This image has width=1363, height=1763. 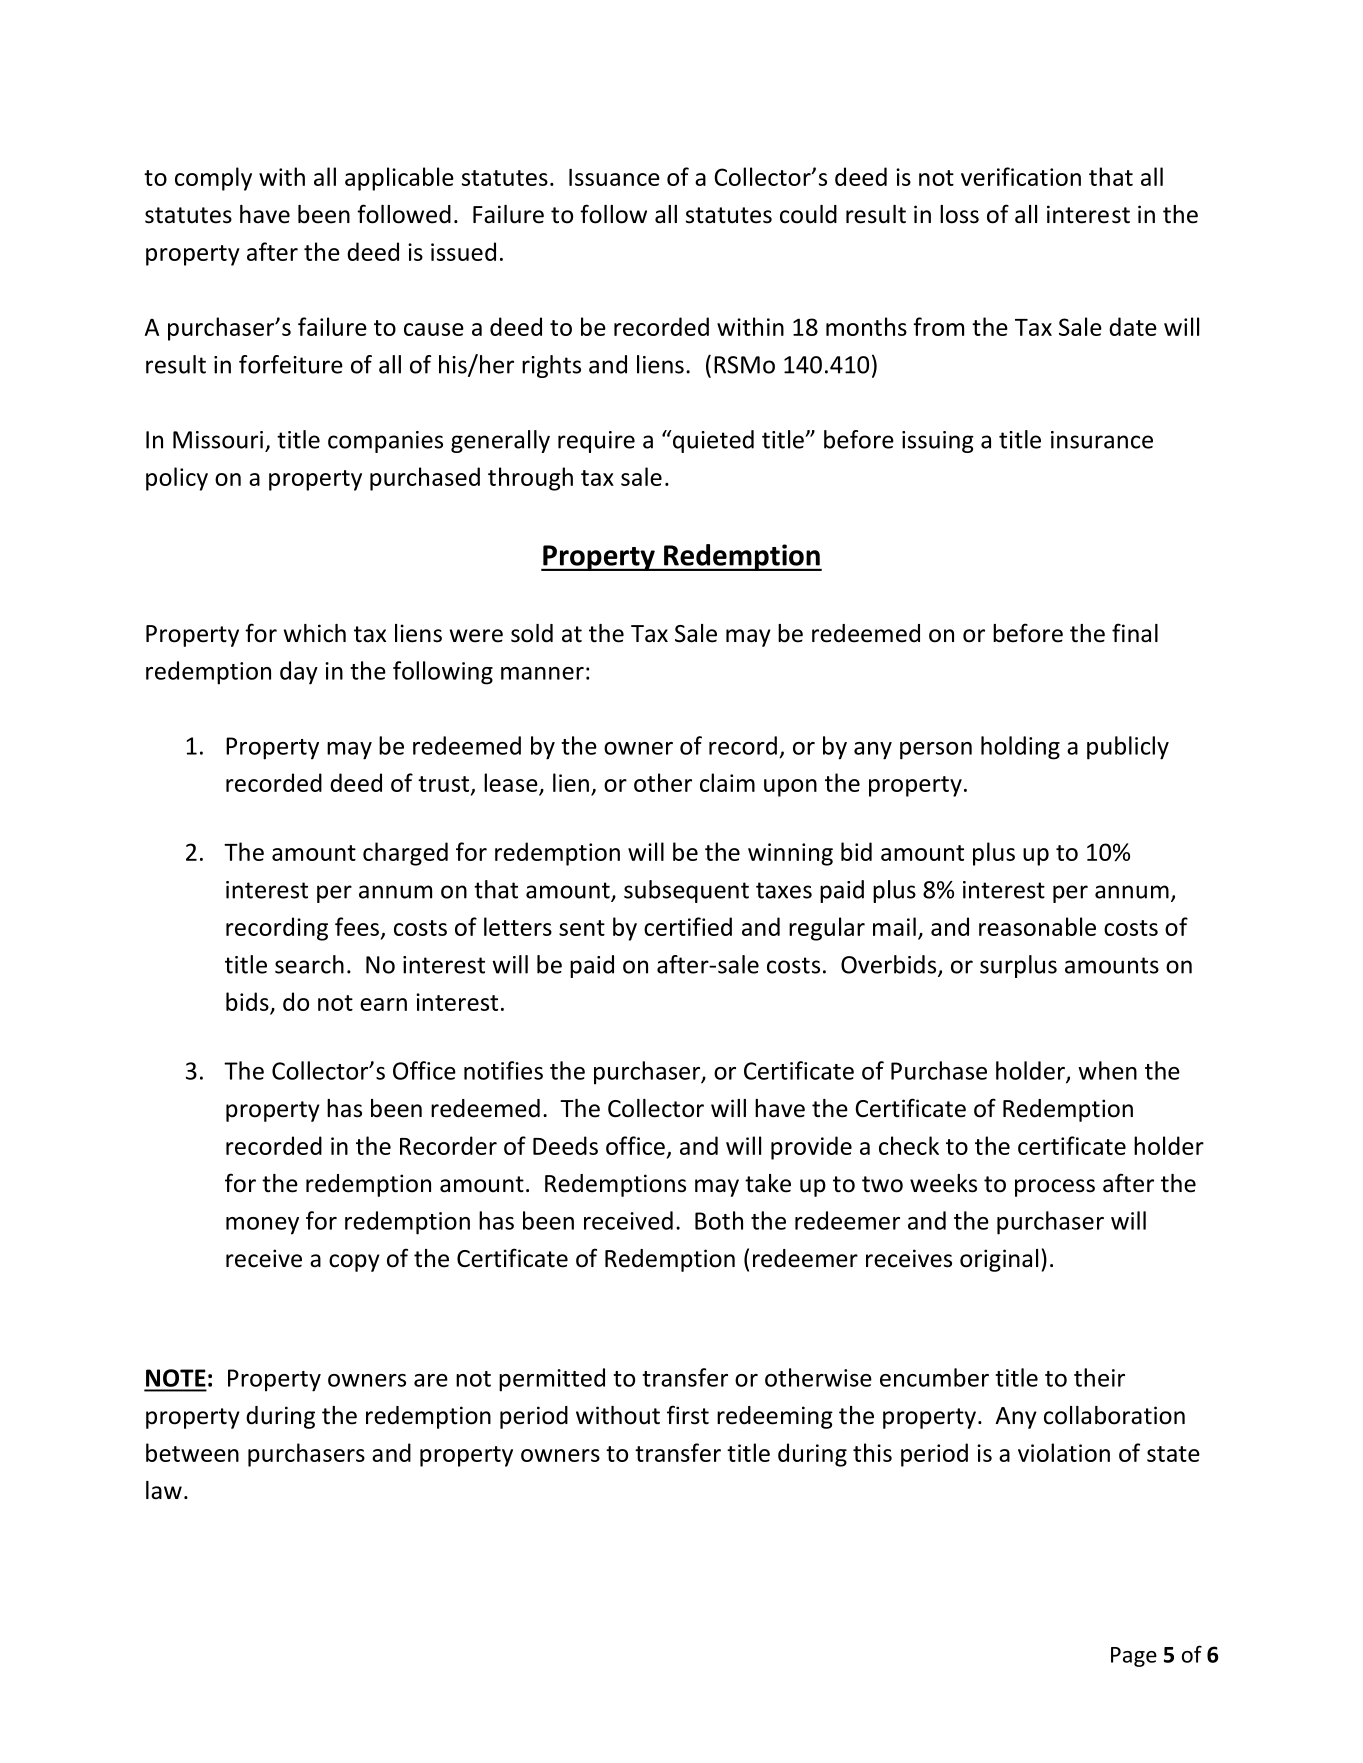 I want to click on comply, so click(x=213, y=179).
